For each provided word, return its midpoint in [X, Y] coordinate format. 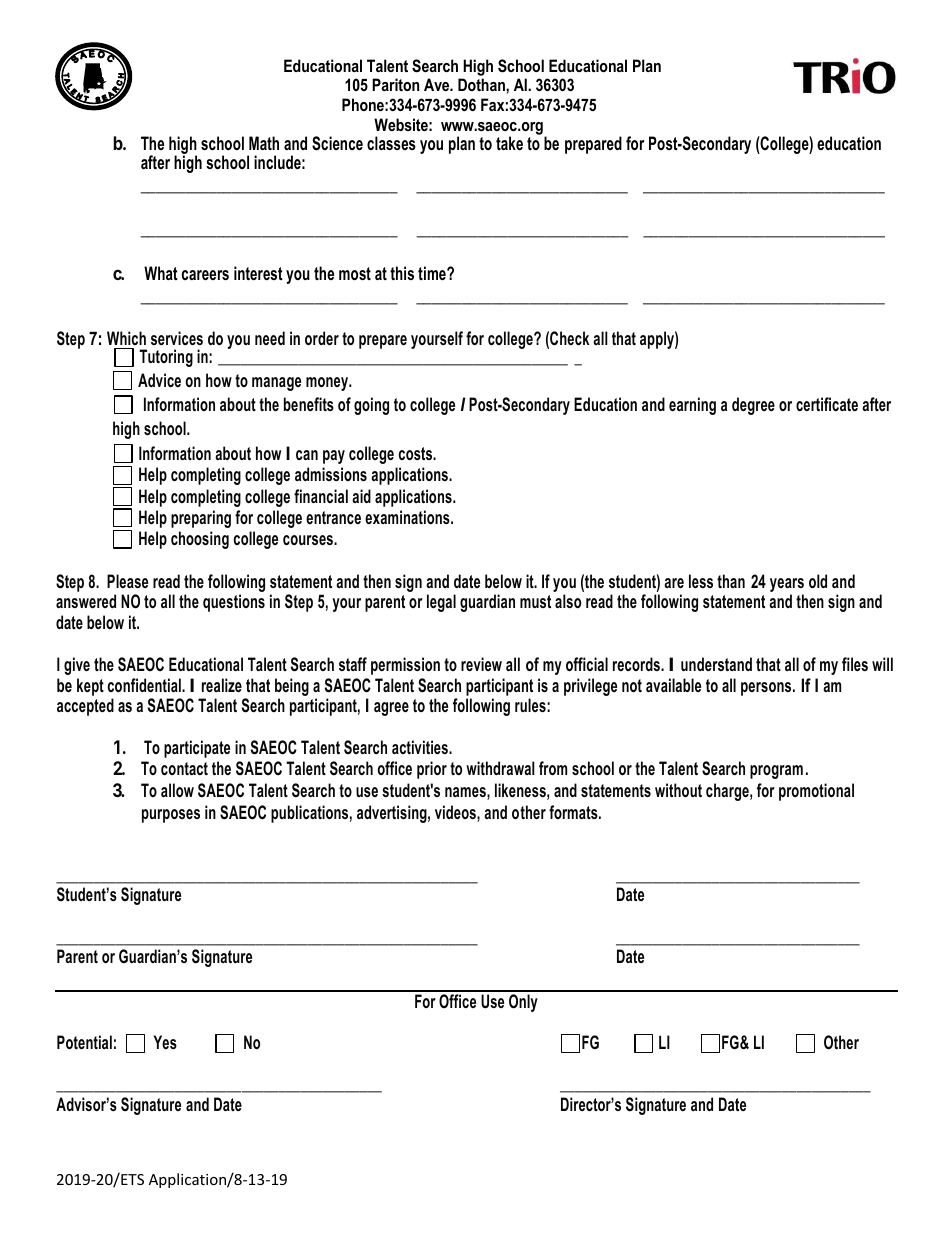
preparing [201, 519]
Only [523, 1003]
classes [391, 143]
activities [421, 747]
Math [264, 143]
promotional [816, 792]
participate [197, 749]
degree [753, 406]
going [371, 406]
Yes [165, 1042]
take [509, 143]
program [776, 772]
